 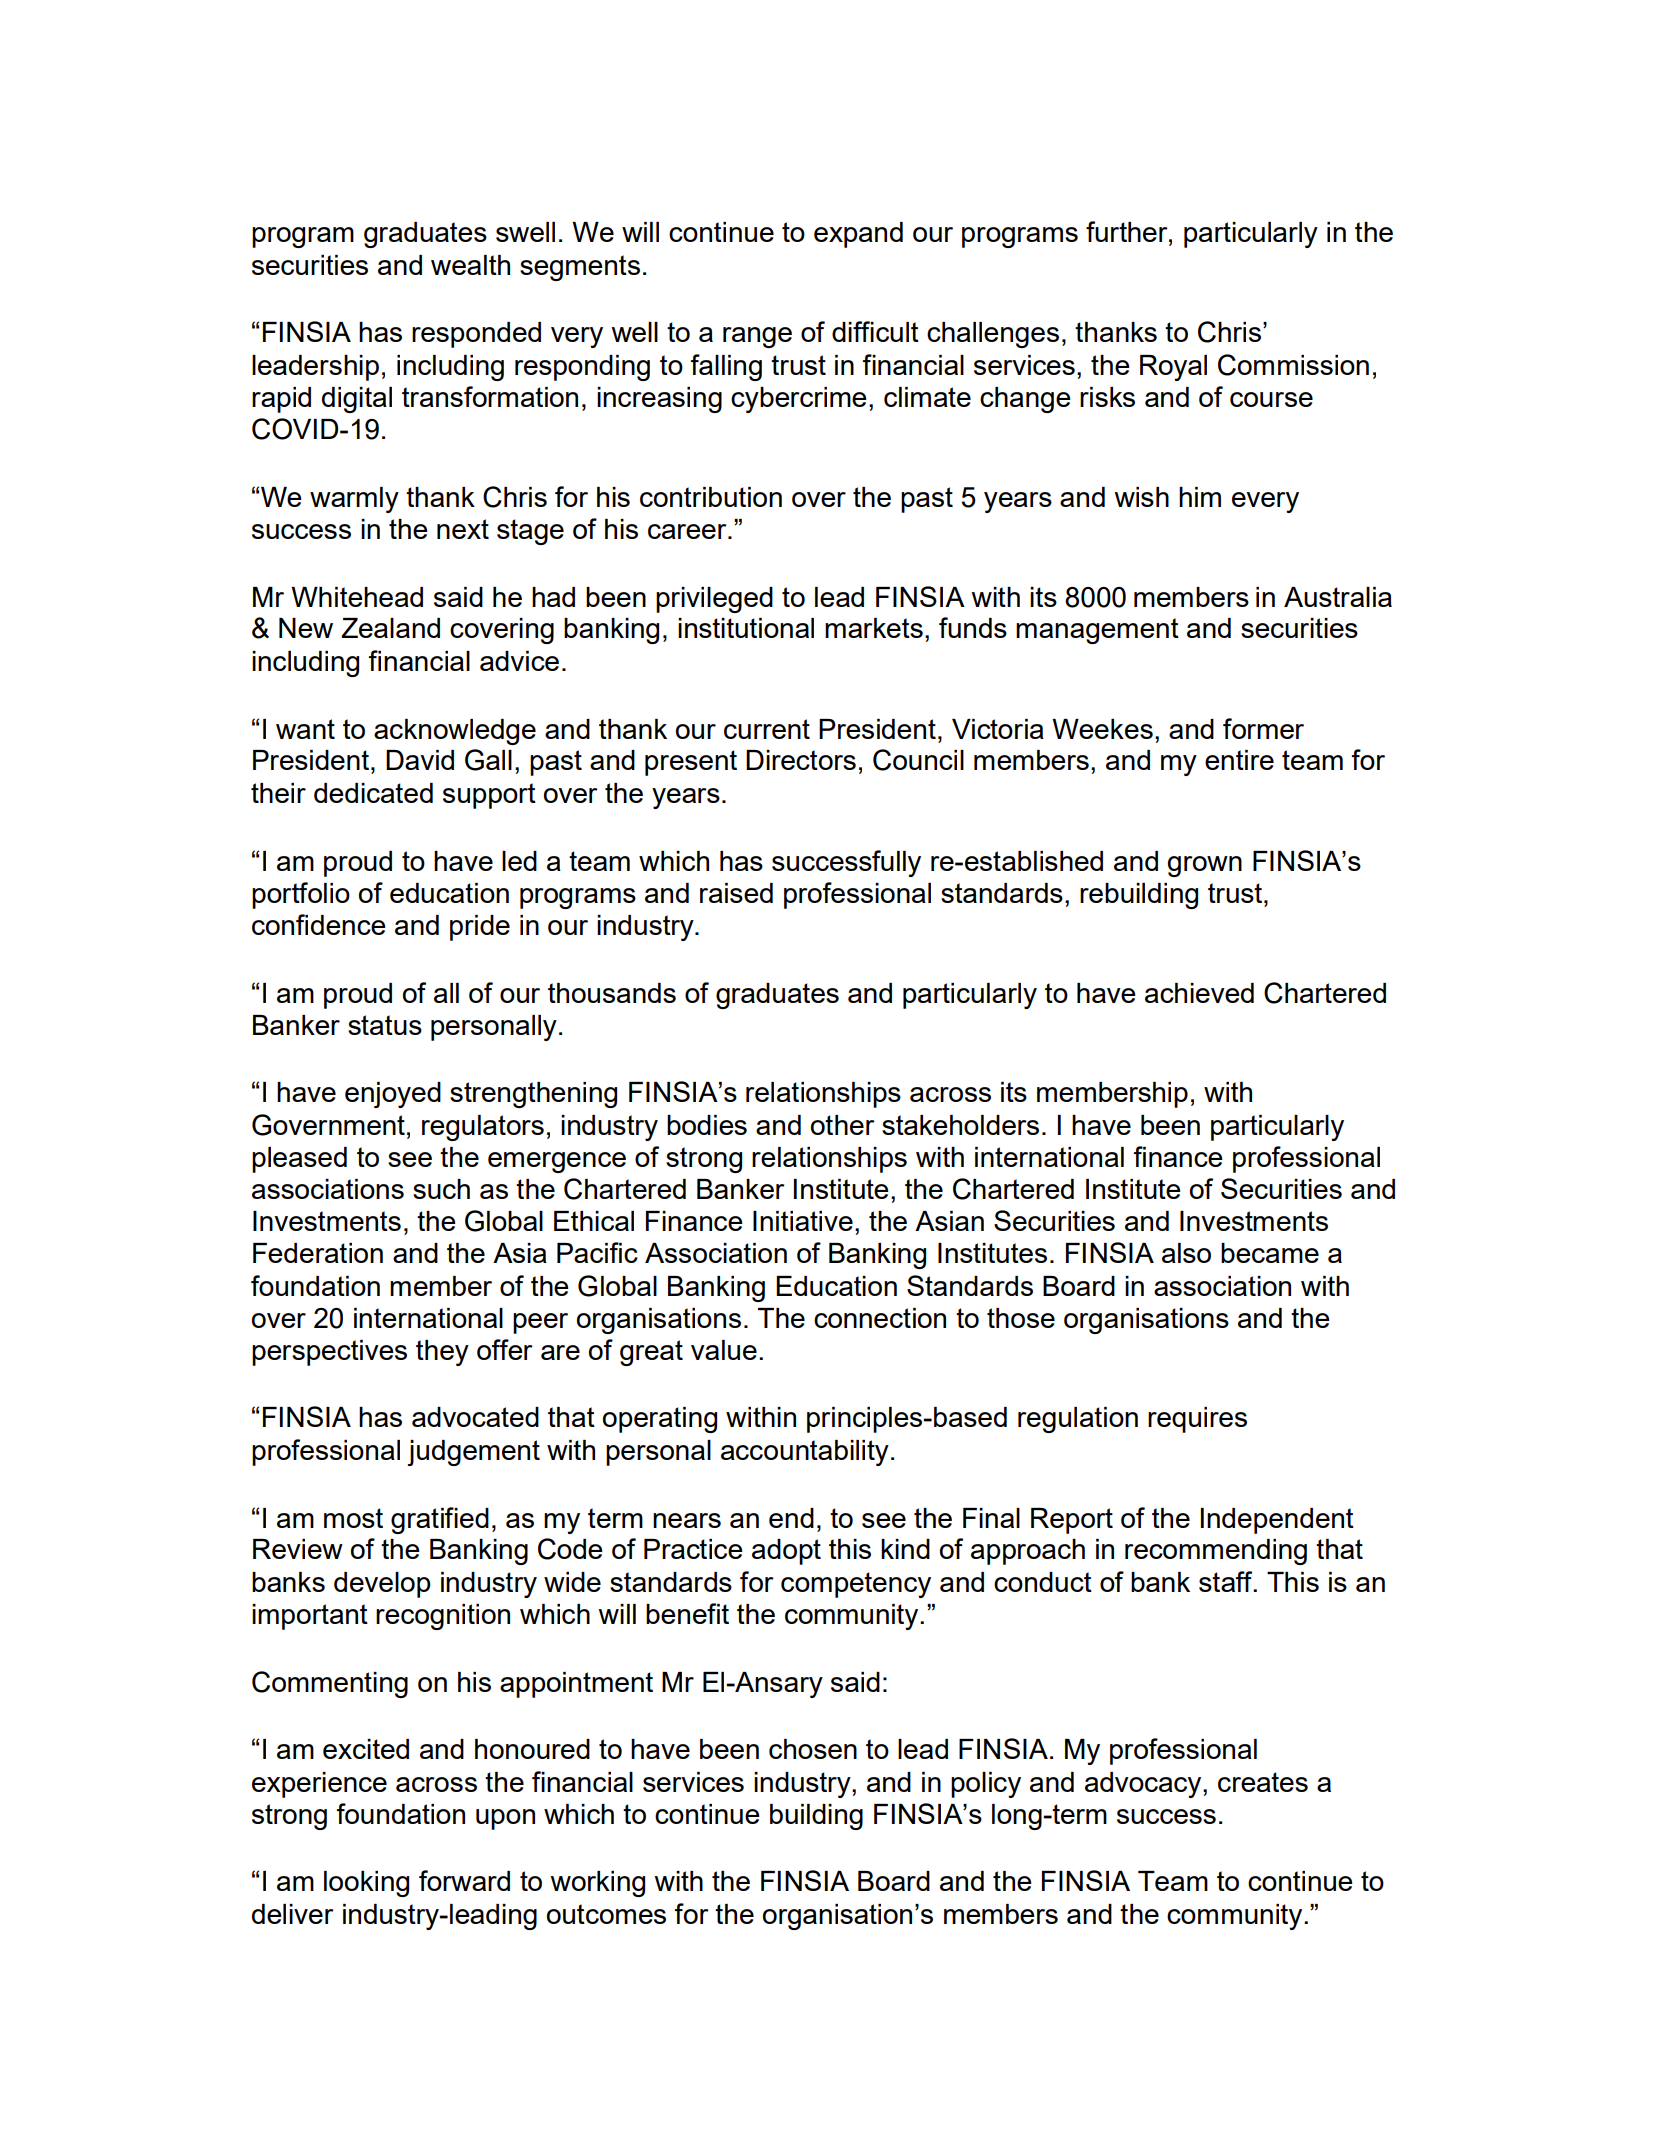 I want to click on wealth, so click(x=470, y=265).
